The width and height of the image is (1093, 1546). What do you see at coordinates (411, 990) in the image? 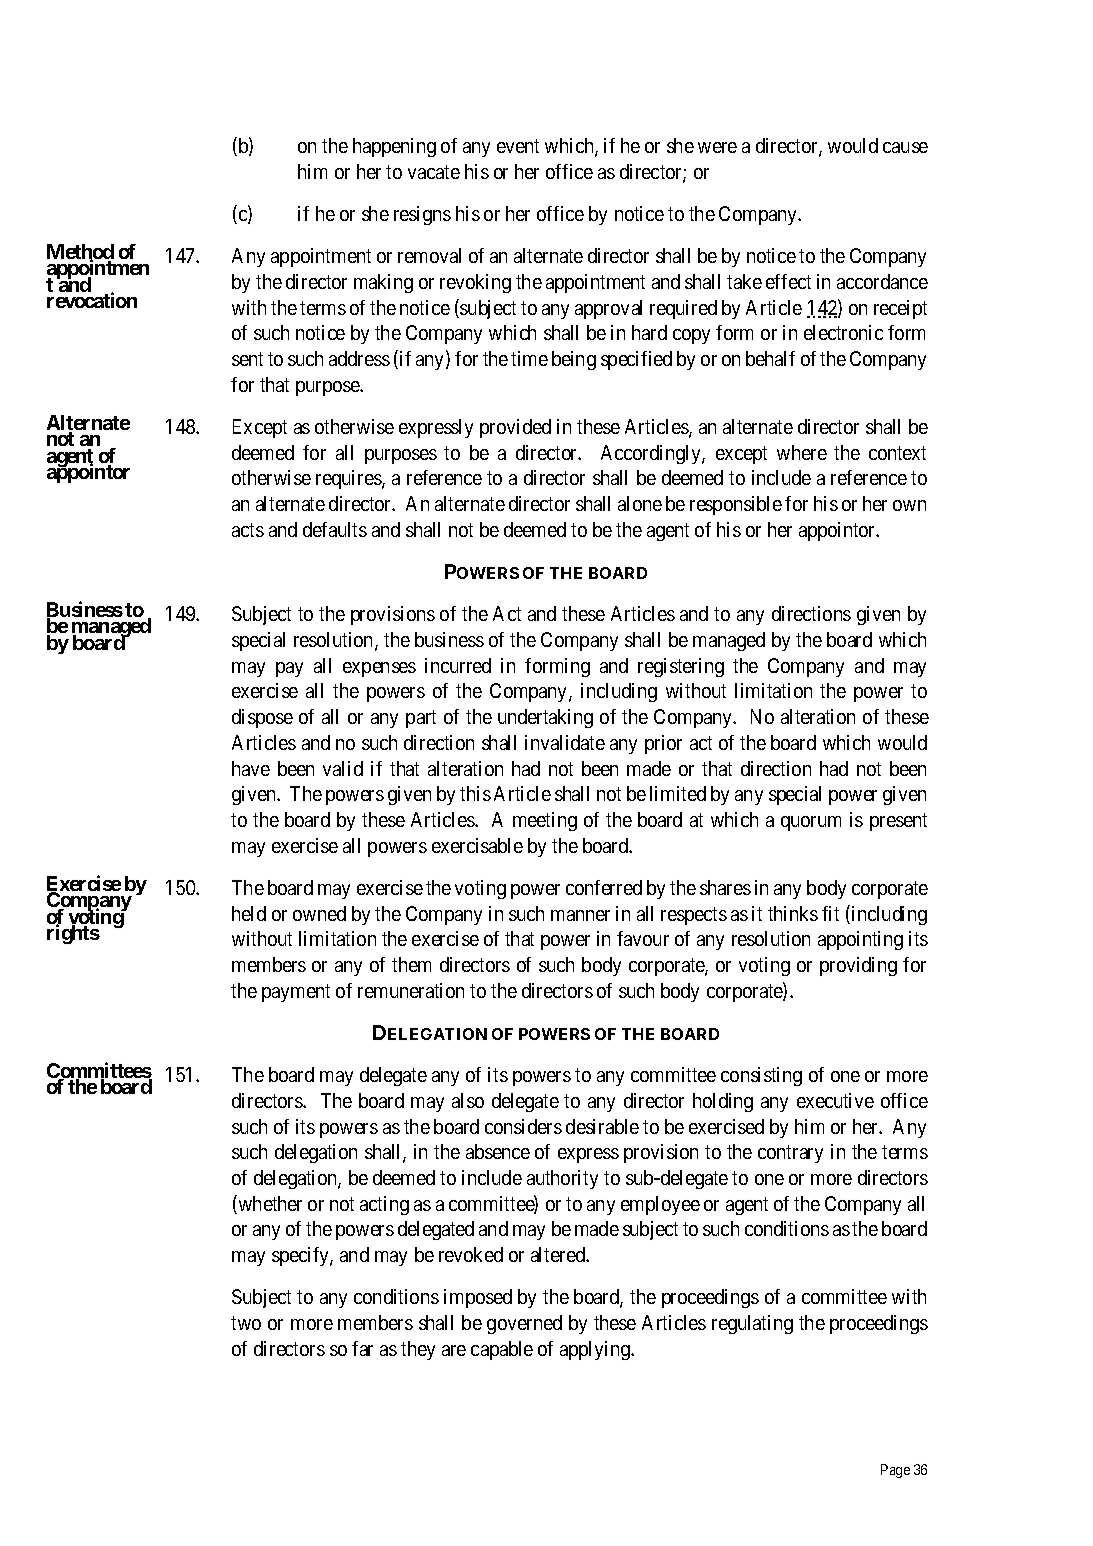
I see `remuneration` at bounding box center [411, 990].
